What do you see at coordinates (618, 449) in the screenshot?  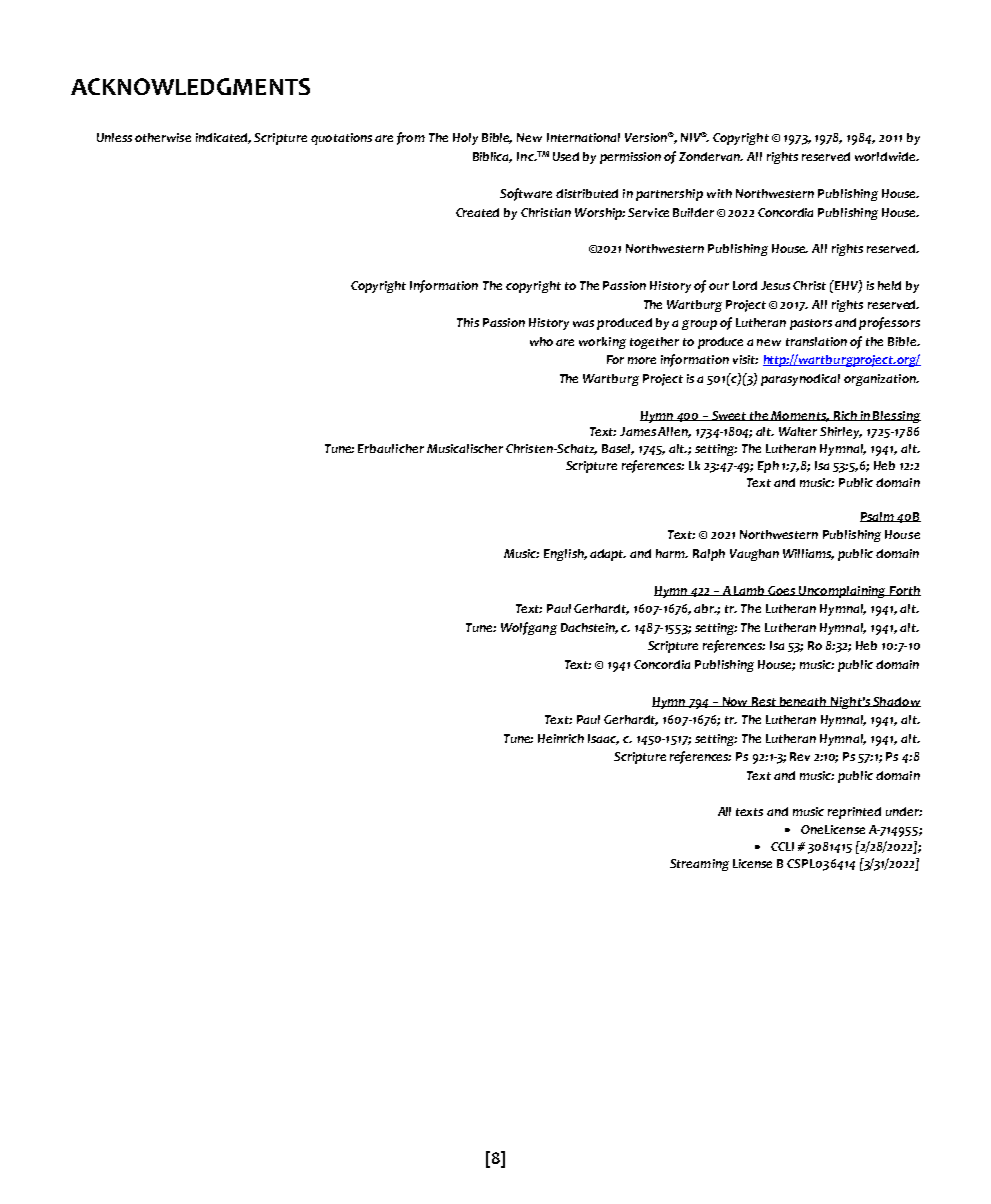 I see `Basel` at bounding box center [618, 449].
